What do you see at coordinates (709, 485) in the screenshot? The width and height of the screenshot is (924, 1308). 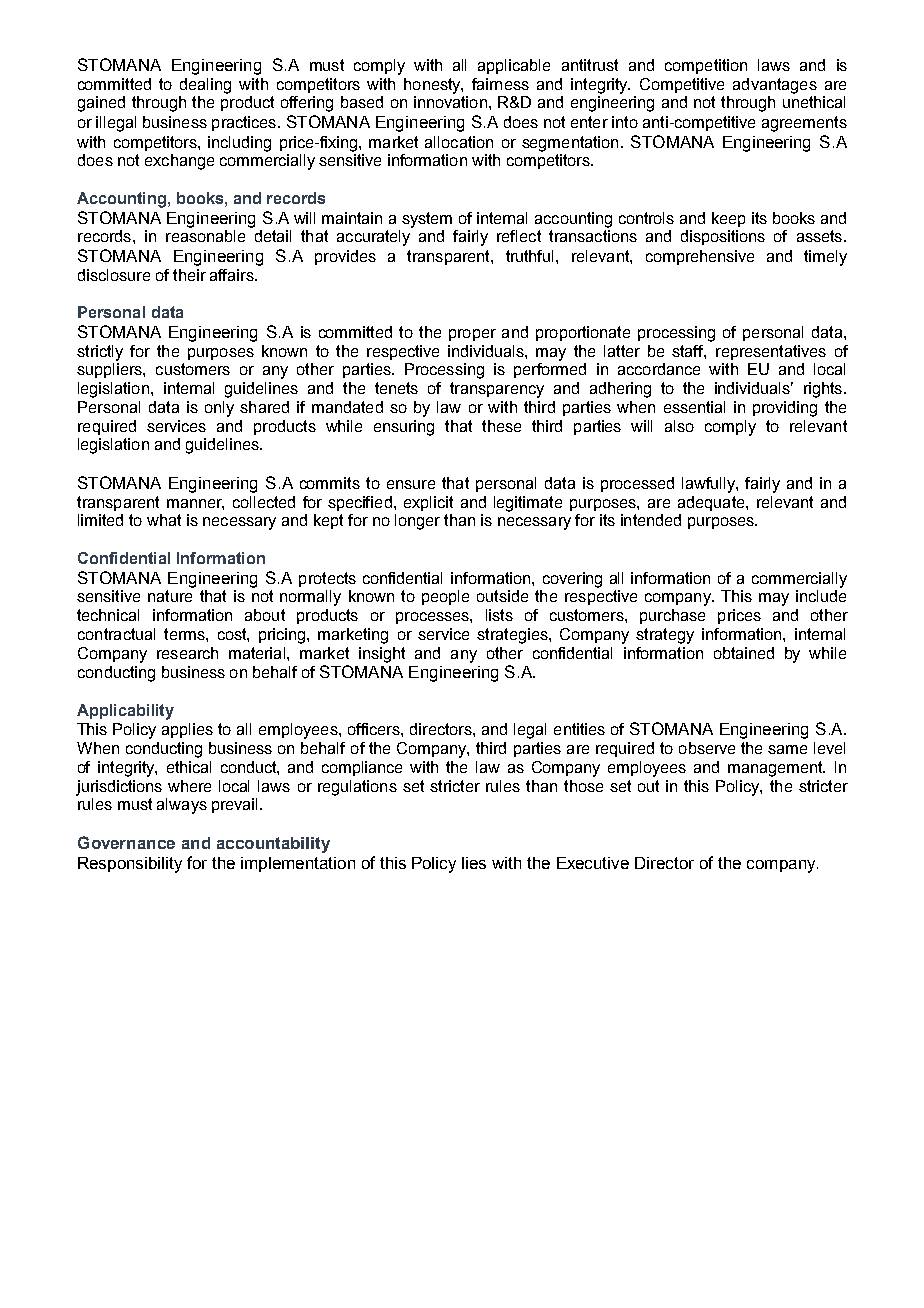 I see `lawfully` at bounding box center [709, 485].
